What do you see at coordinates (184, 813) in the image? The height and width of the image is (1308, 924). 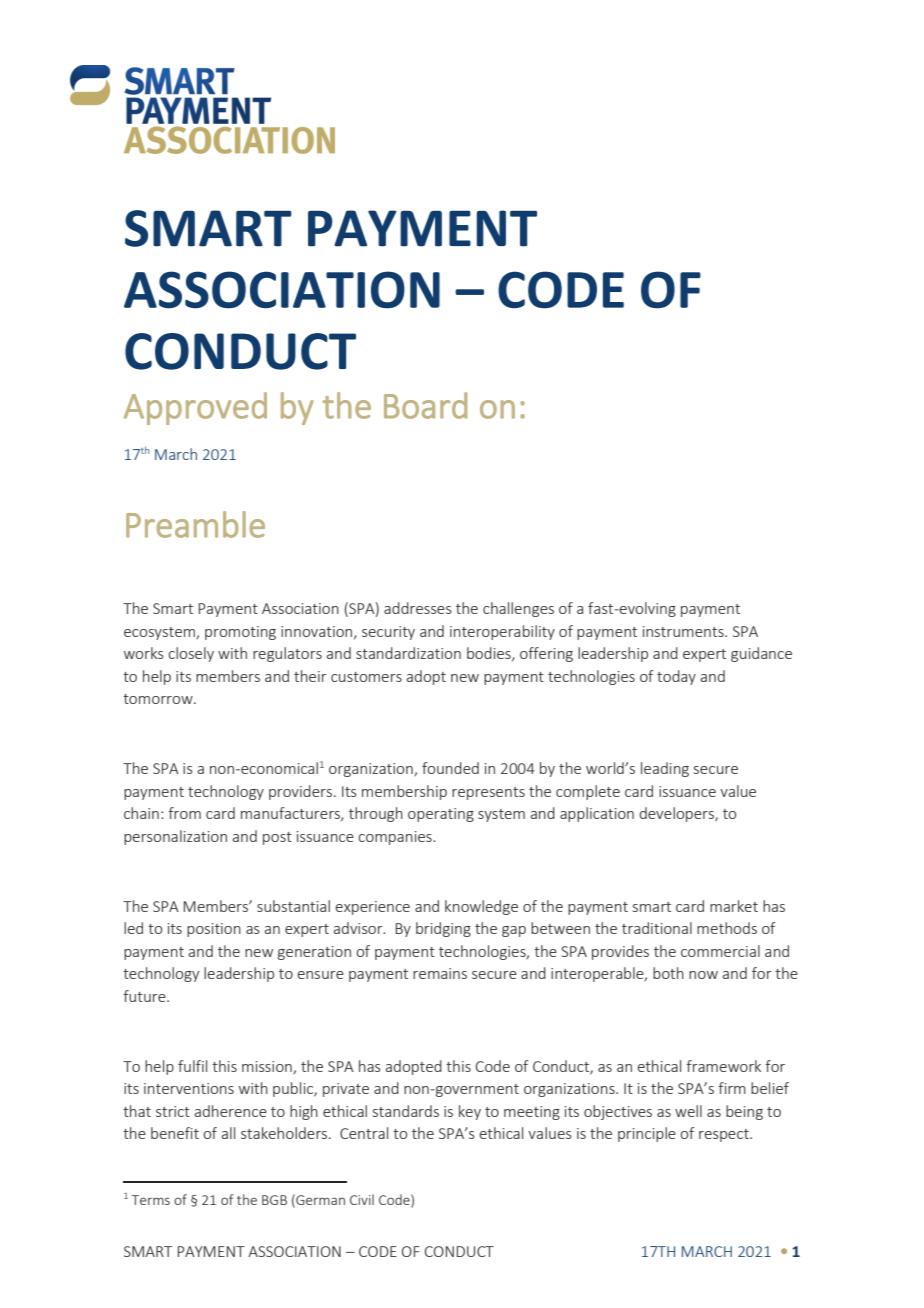 I see `from` at bounding box center [184, 813].
